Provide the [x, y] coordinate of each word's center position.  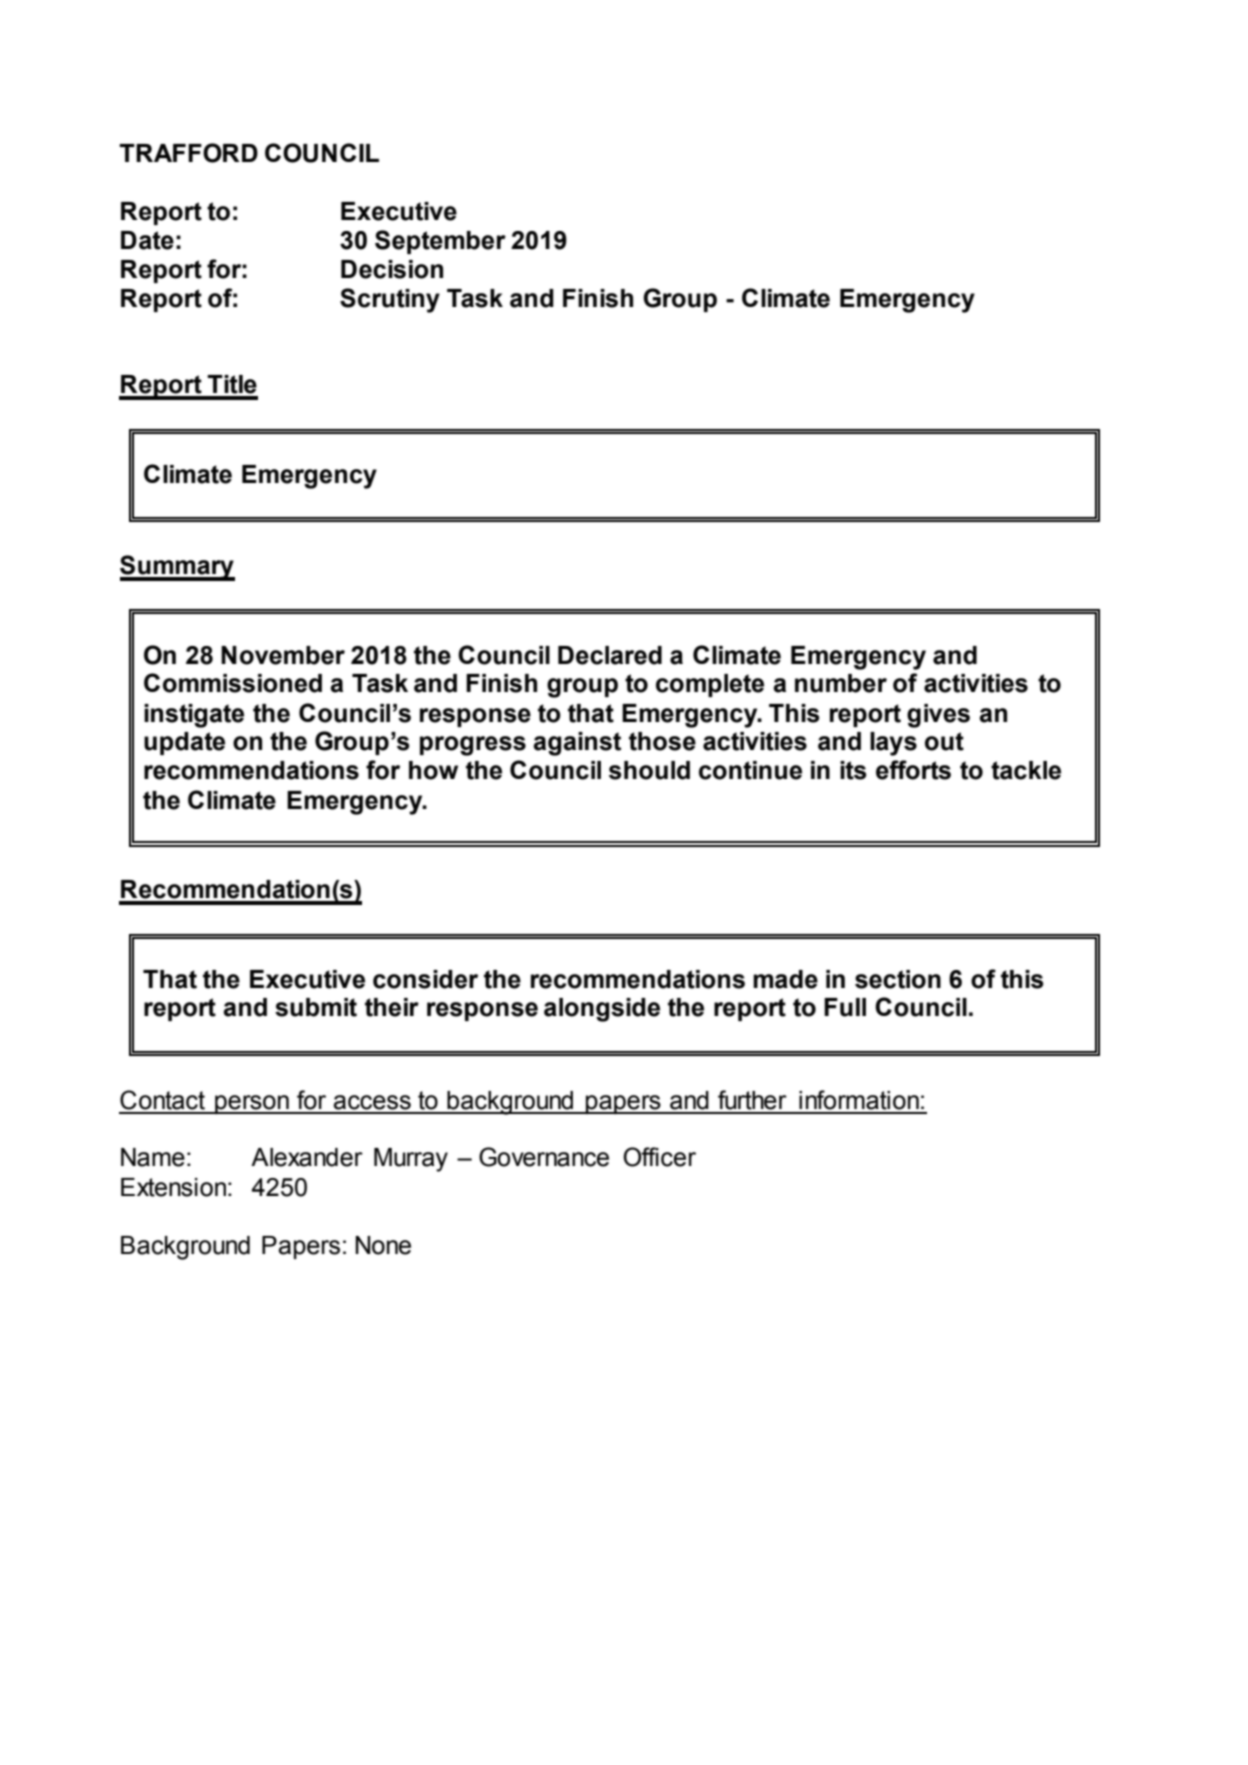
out [944, 741]
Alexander [307, 1157]
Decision [392, 269]
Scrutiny [390, 300]
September [440, 242]
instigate [194, 716]
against [577, 744]
